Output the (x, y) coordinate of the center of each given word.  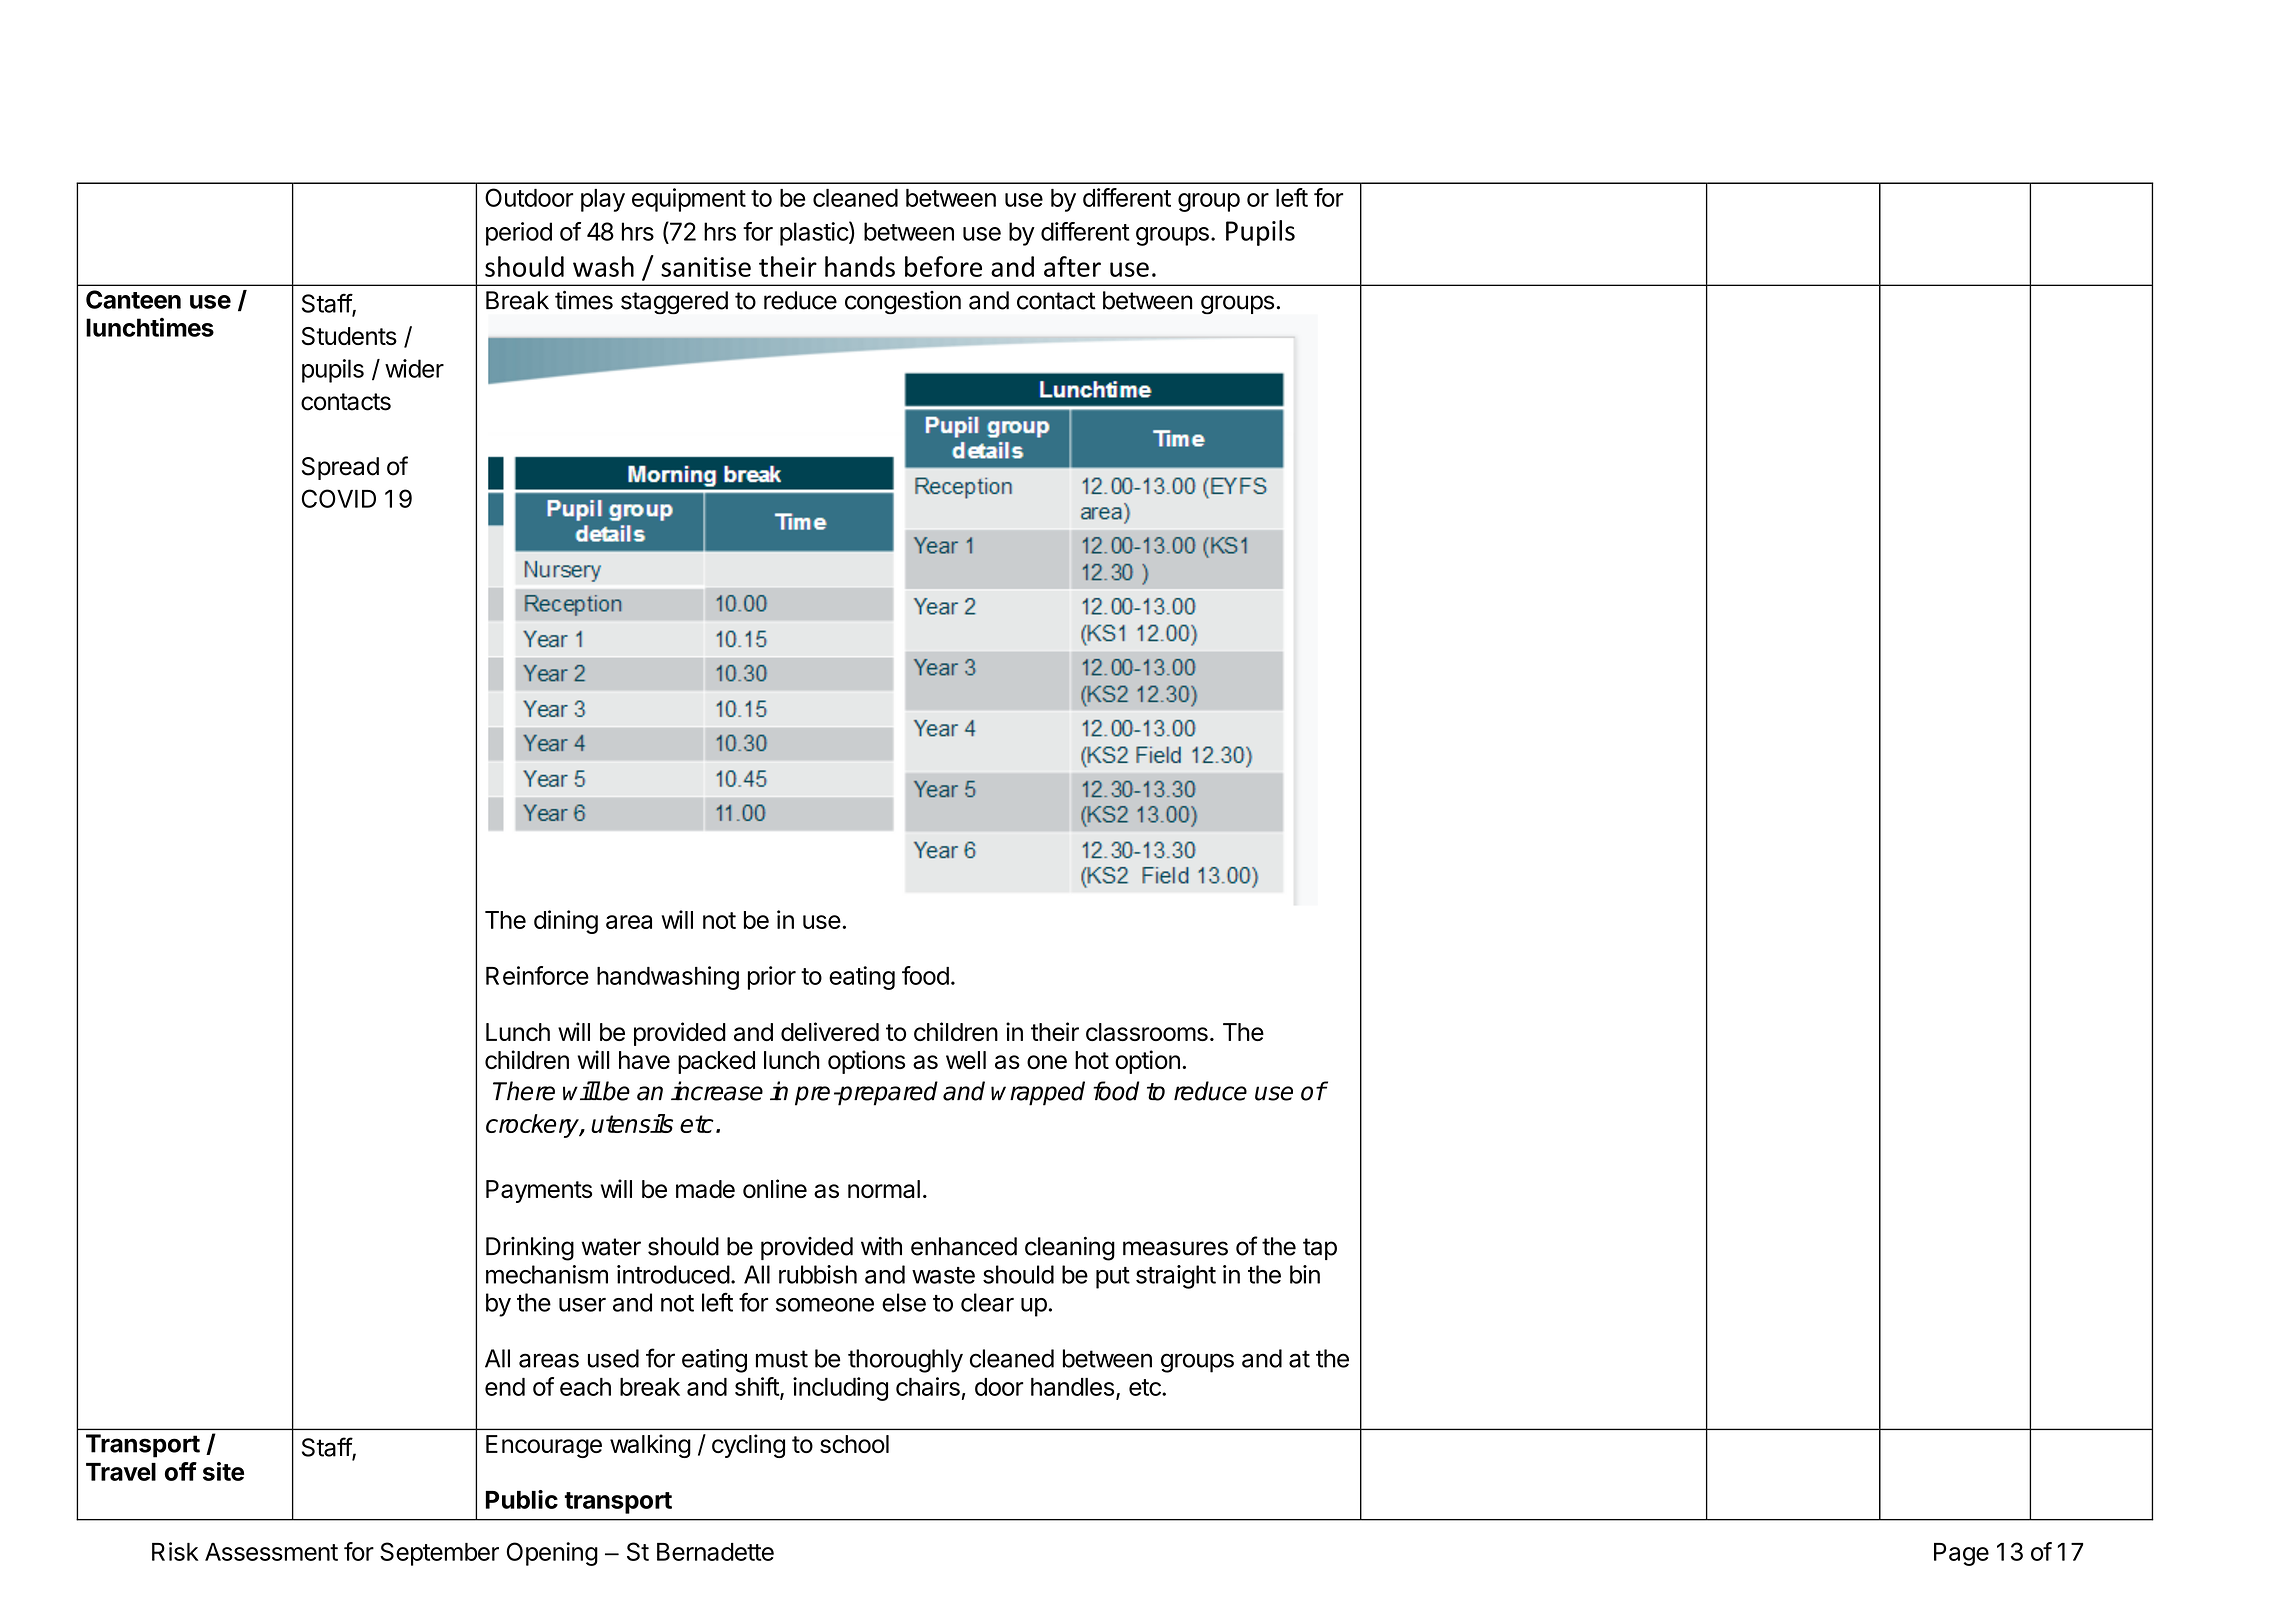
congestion (903, 303)
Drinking (530, 1249)
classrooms (1147, 1032)
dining (566, 922)
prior (772, 978)
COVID (339, 498)
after (1072, 266)
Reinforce (537, 975)
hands (860, 266)
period (519, 234)
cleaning (1070, 1249)
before (943, 266)
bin (1305, 1274)
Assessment (271, 1552)
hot (1092, 1060)
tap (1320, 1249)
